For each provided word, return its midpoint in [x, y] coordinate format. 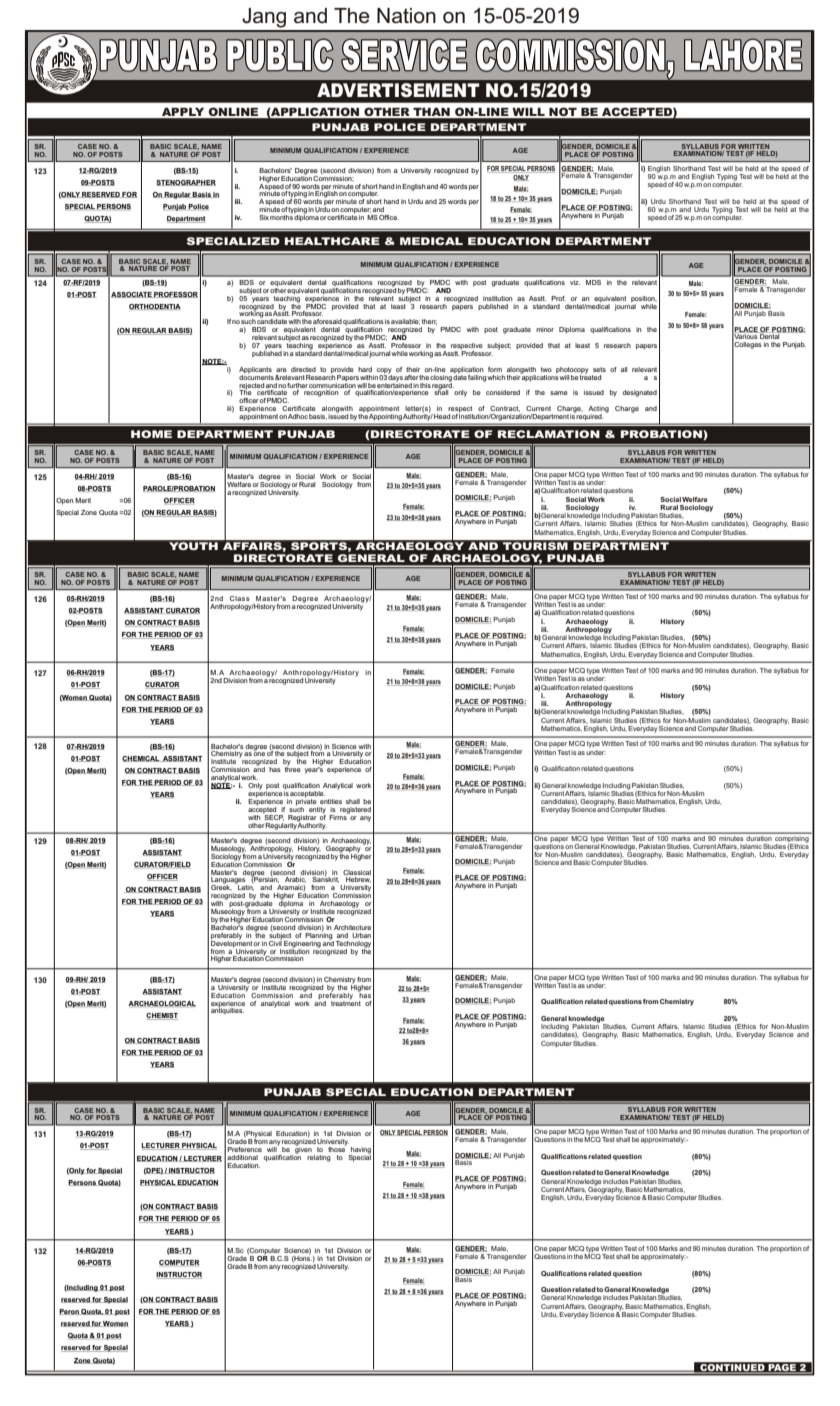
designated [640, 393]
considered [503, 392]
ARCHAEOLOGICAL [162, 1004]
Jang [264, 18]
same [559, 393]
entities [331, 801]
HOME [151, 434]
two [546, 369]
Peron [70, 1312]
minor [545, 329]
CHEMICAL [142, 759]
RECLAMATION [549, 434]
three [293, 768]
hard [365, 369]
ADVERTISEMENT [398, 90]
